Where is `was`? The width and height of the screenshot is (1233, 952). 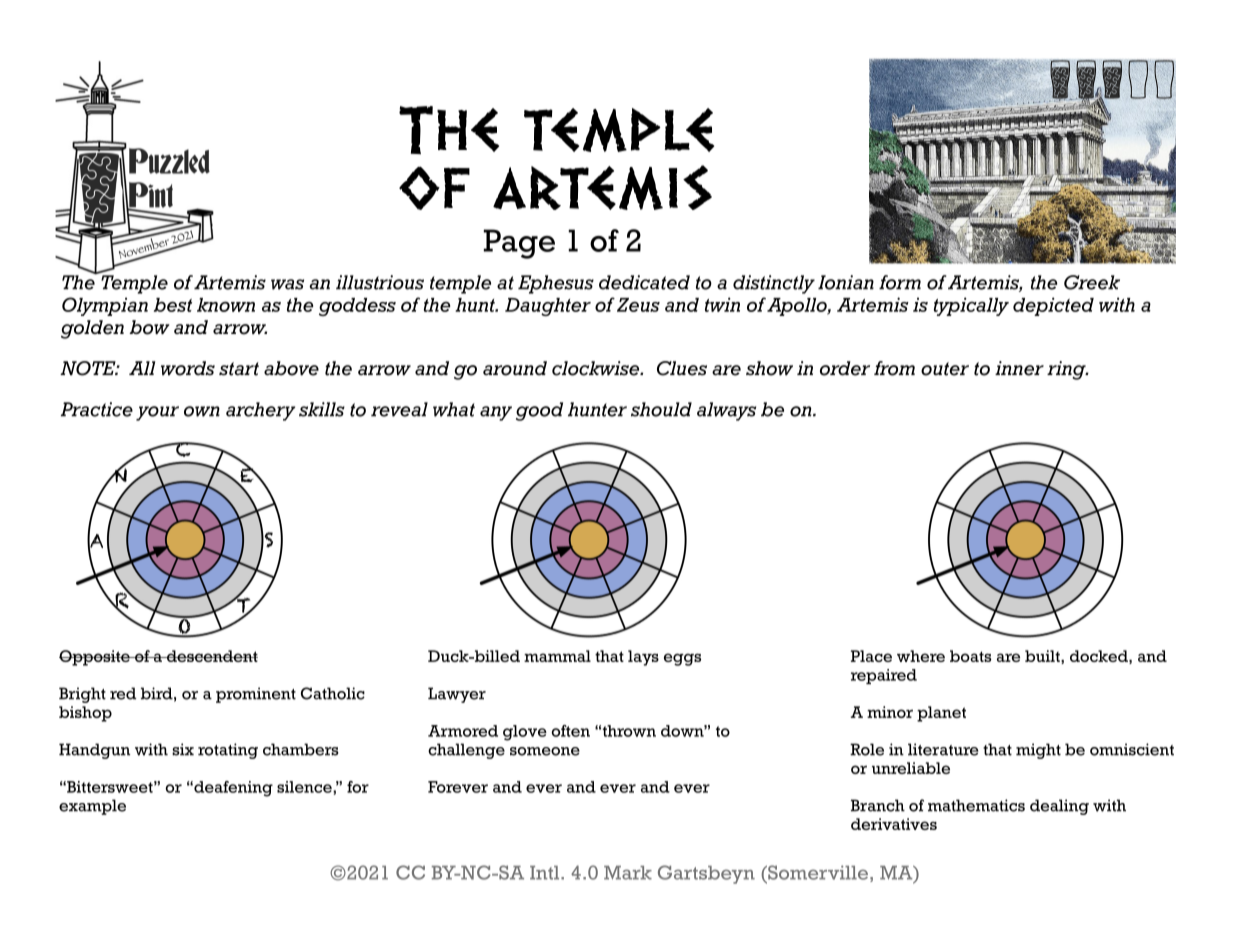
was is located at coordinates (287, 284).
